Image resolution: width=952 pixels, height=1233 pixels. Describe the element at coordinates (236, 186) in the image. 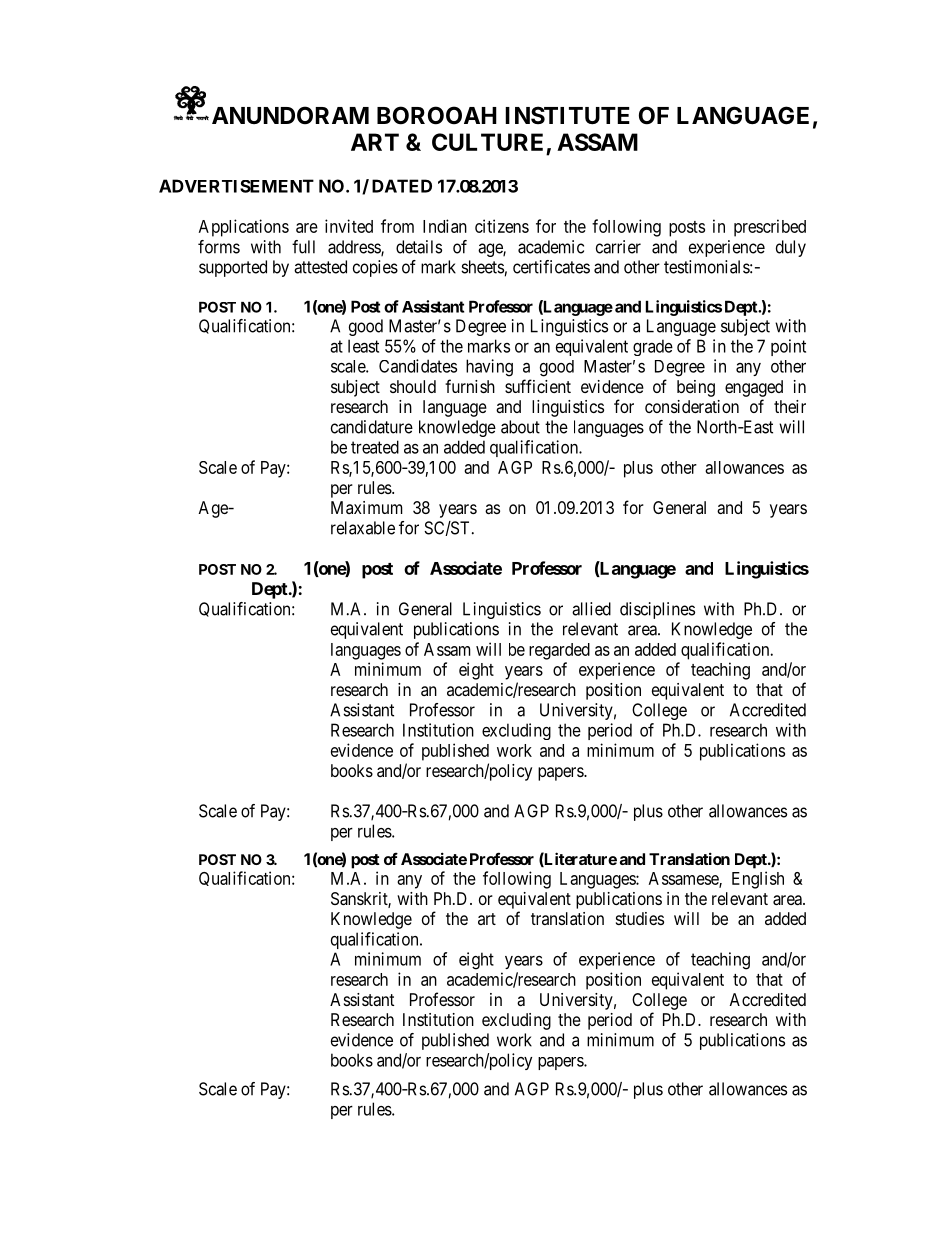

I see `ADVERTISEMENT` at that location.
